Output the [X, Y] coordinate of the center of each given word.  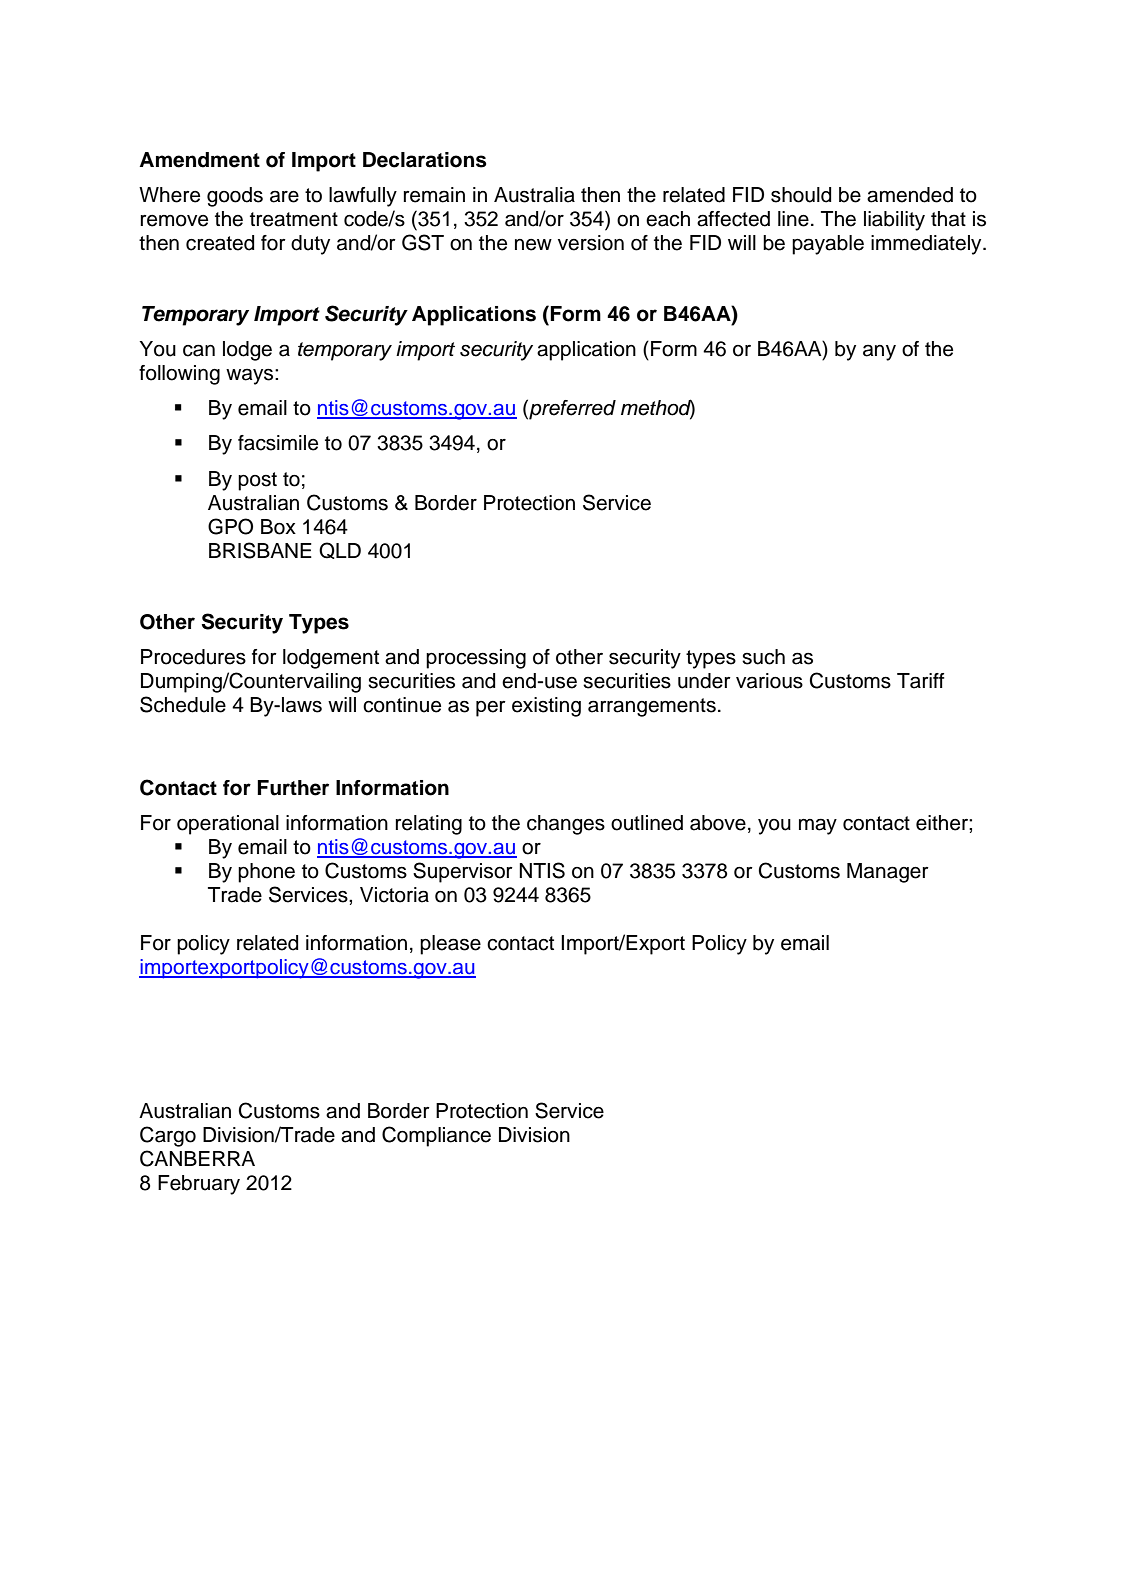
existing [546, 707]
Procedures [193, 657]
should [801, 195]
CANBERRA [197, 1158]
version [591, 243]
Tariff [920, 681]
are [284, 196]
